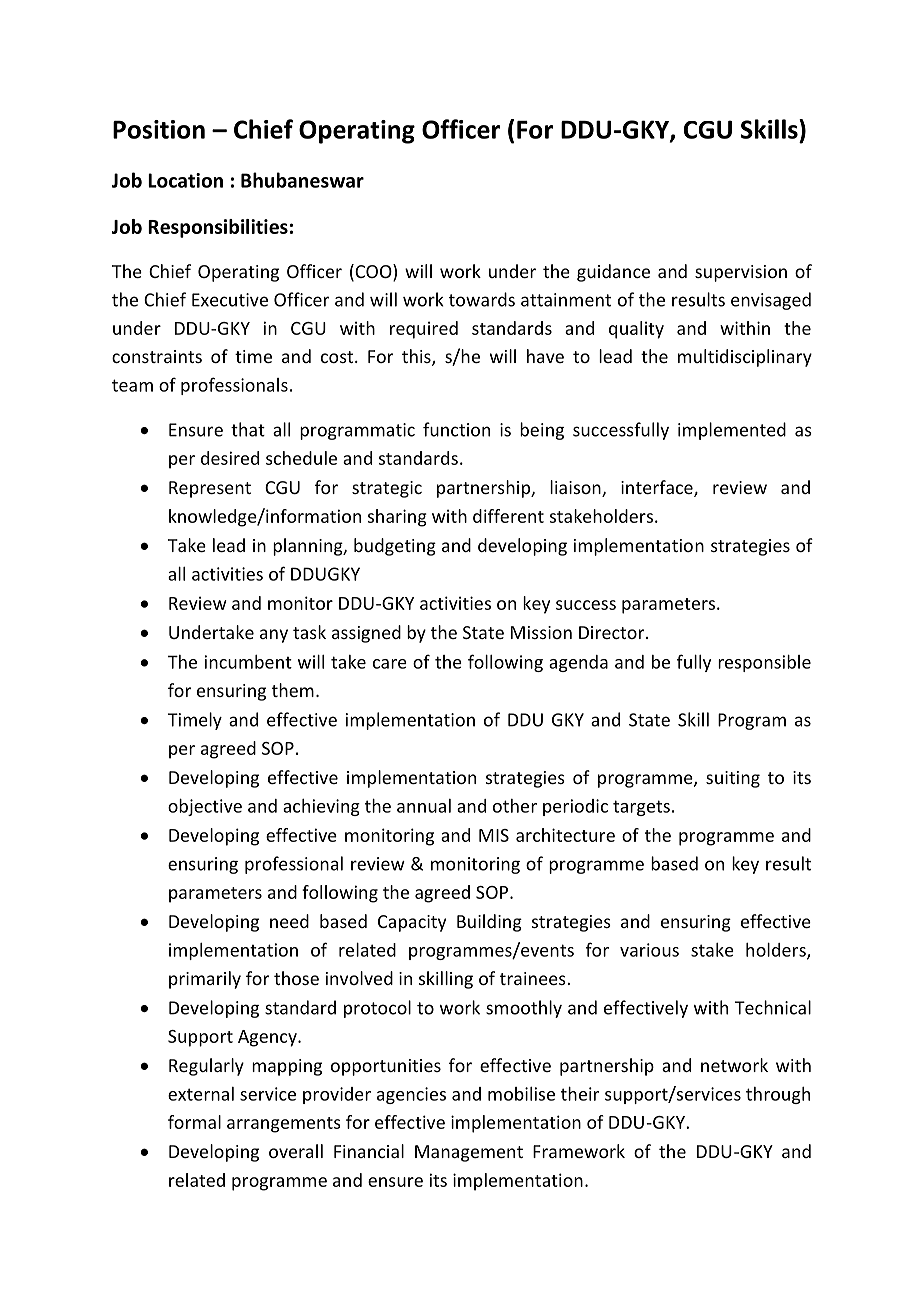  I want to click on Location, so click(185, 180).
